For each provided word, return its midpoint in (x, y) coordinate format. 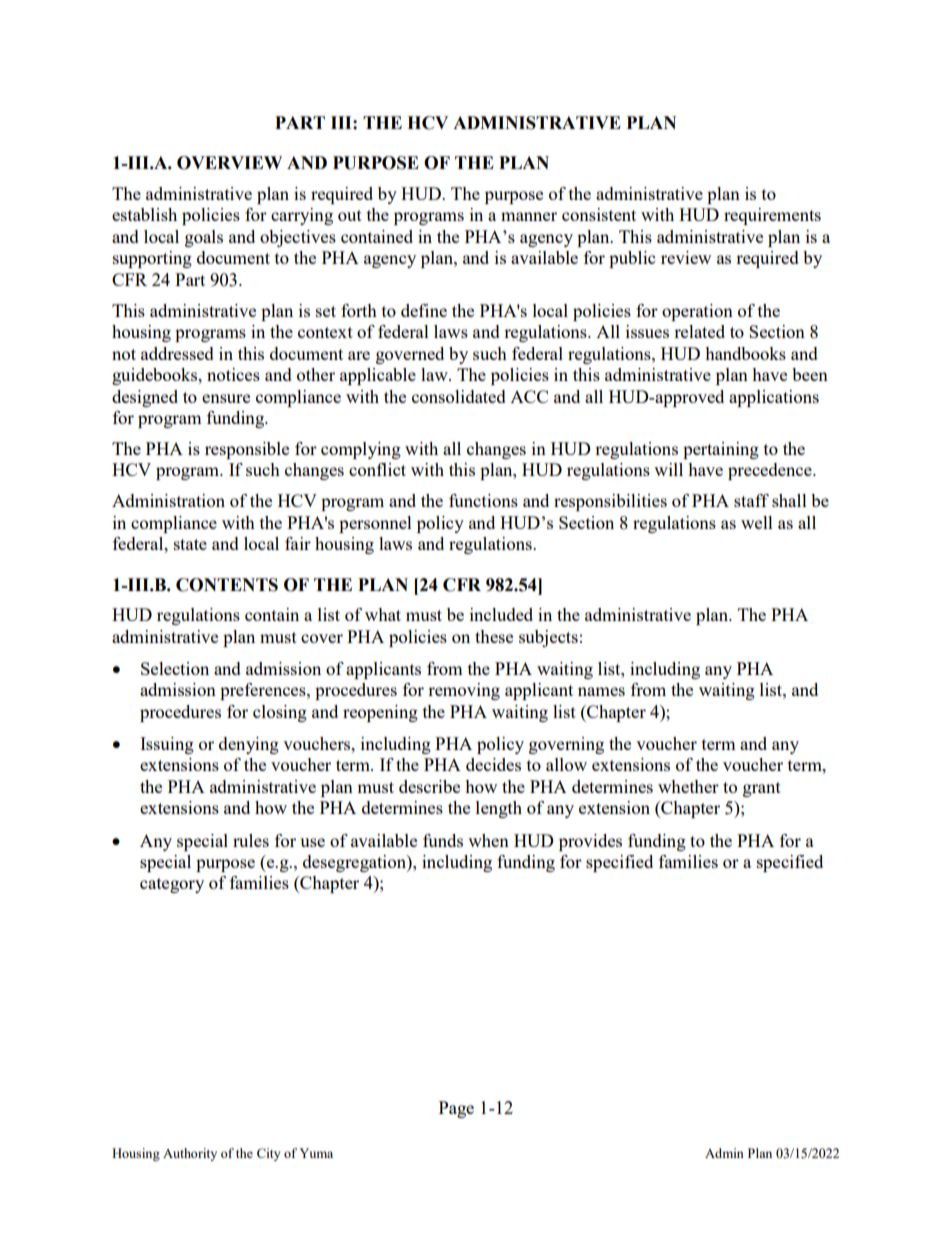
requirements (772, 216)
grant (762, 789)
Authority (190, 1154)
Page (456, 1109)
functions (483, 500)
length (499, 809)
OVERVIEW (229, 163)
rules (251, 840)
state (190, 544)
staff (751, 500)
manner (529, 216)
